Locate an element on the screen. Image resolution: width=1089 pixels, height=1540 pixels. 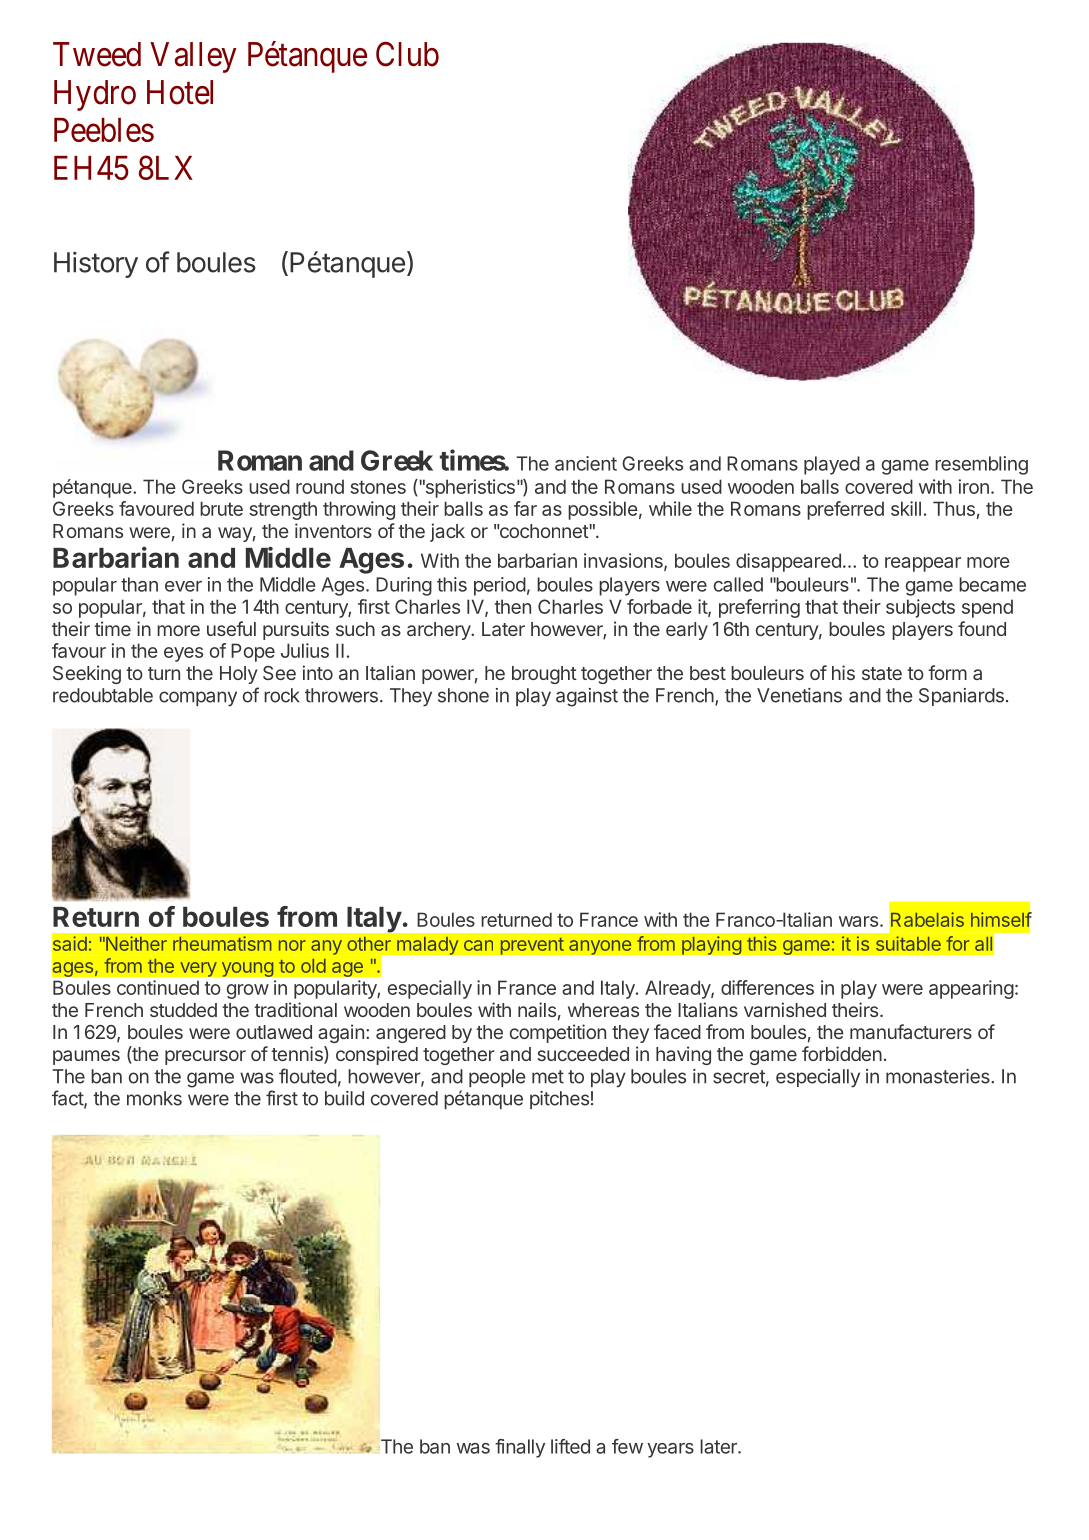
company is located at coordinates (198, 699).
